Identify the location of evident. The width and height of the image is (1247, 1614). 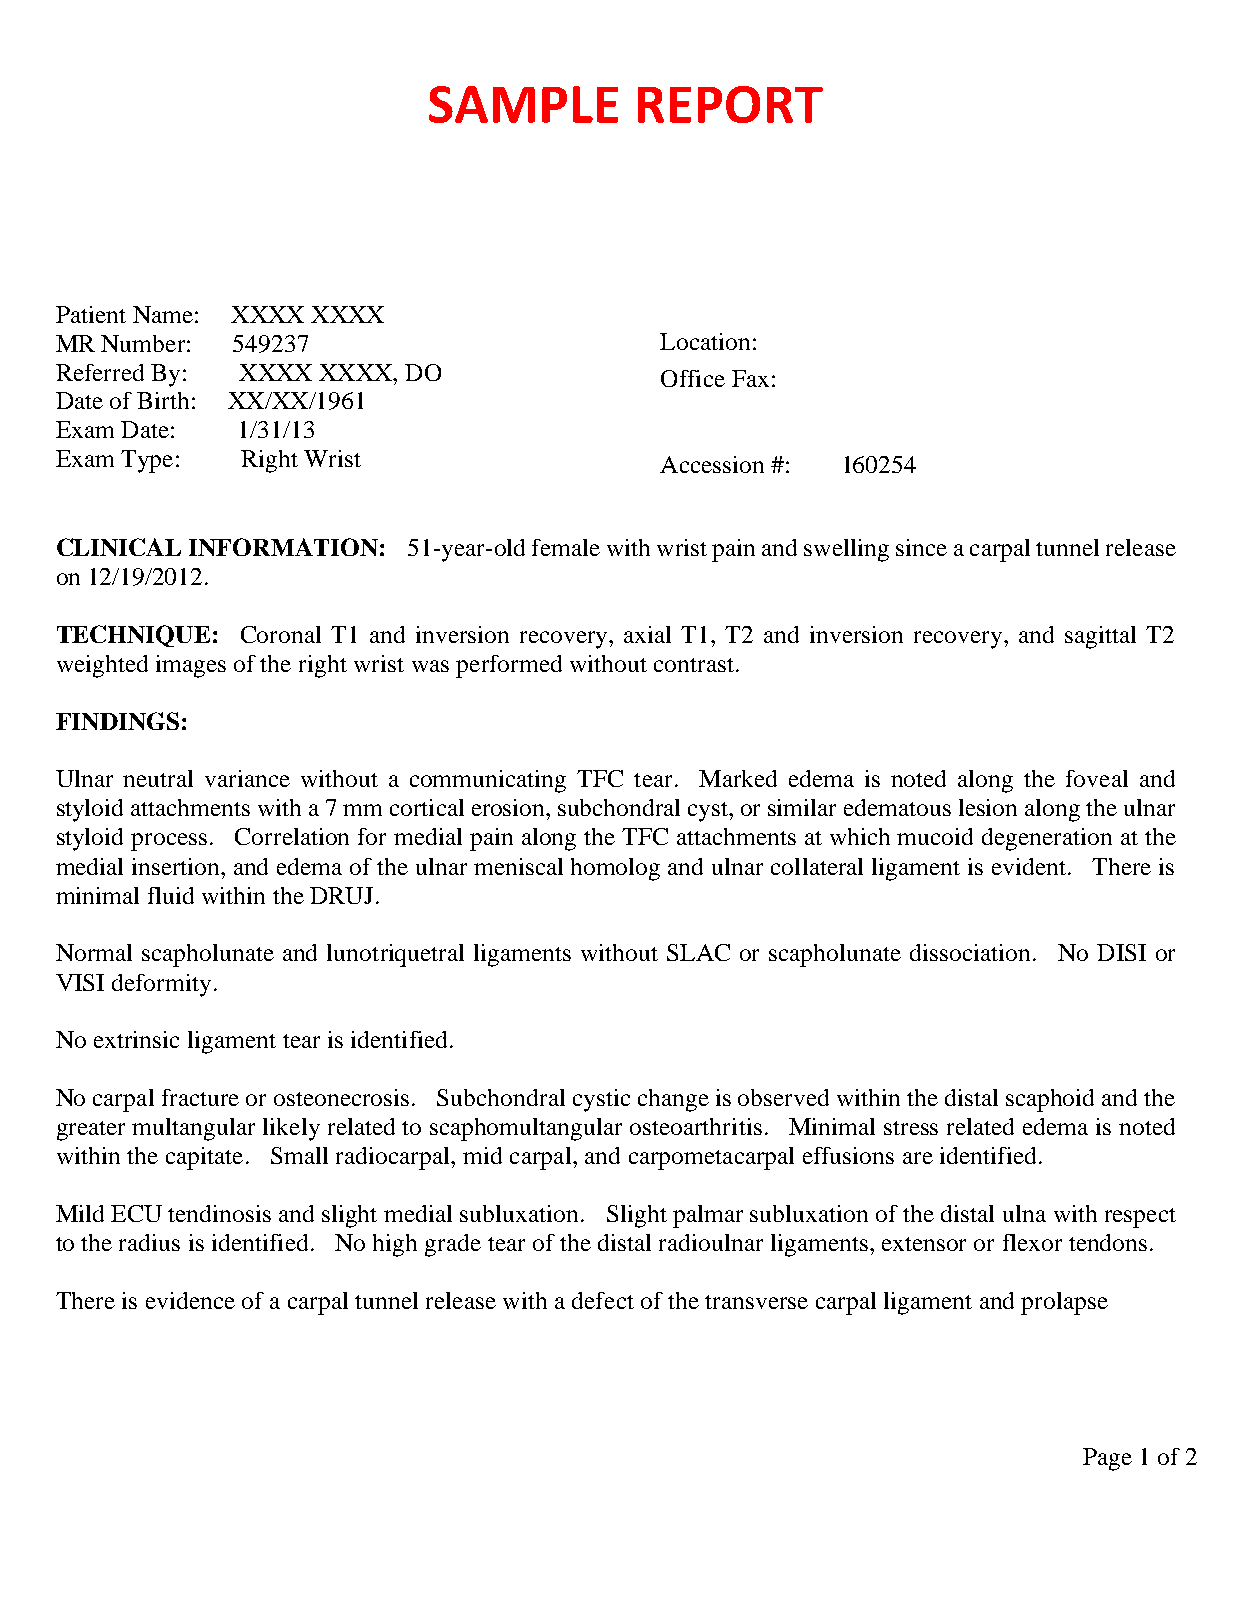
(1029, 866).
